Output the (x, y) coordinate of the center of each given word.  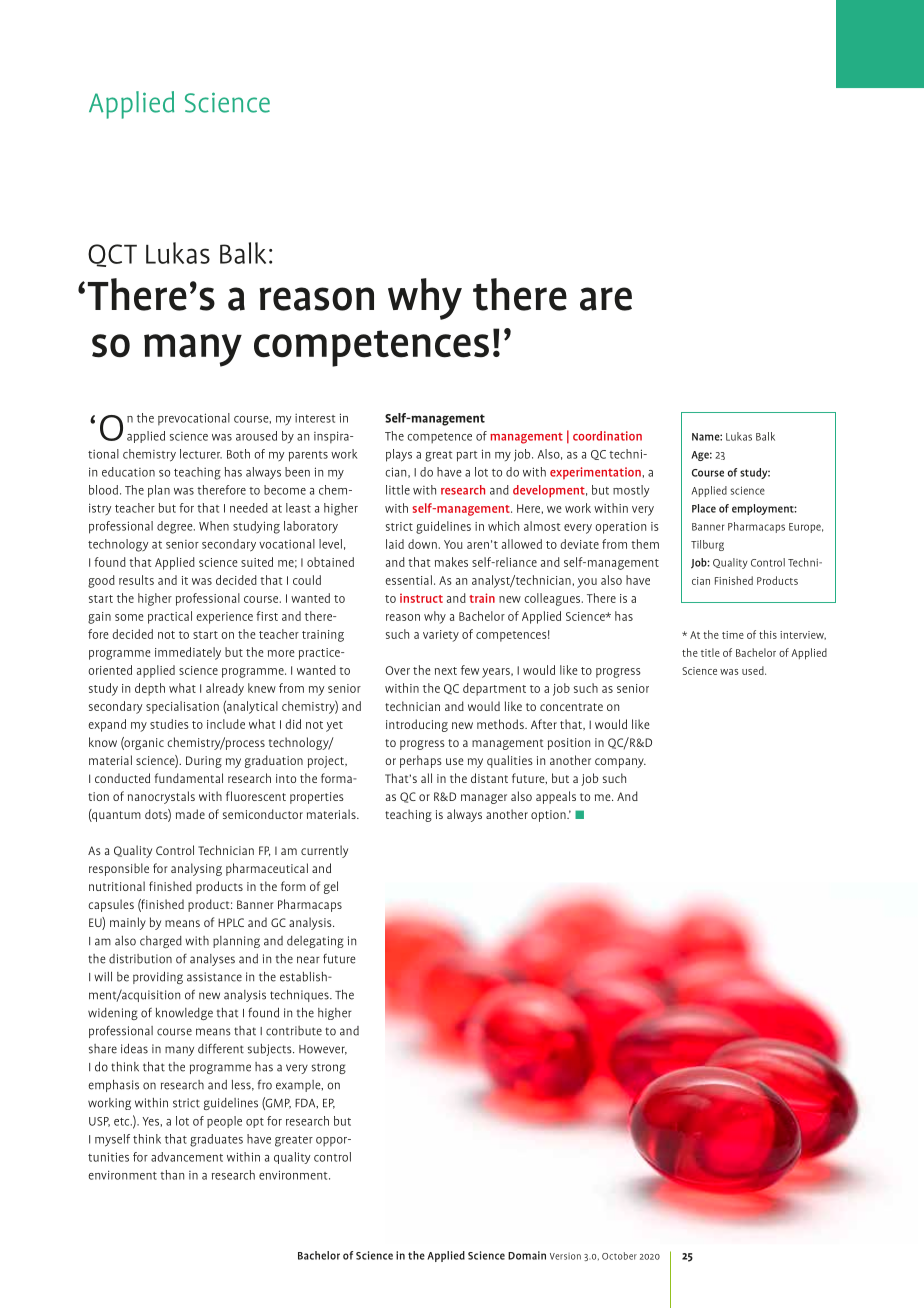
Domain (527, 1255)
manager (484, 799)
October (619, 1256)
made (190, 814)
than (172, 1175)
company (620, 763)
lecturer (201, 454)
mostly (631, 491)
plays (399, 455)
